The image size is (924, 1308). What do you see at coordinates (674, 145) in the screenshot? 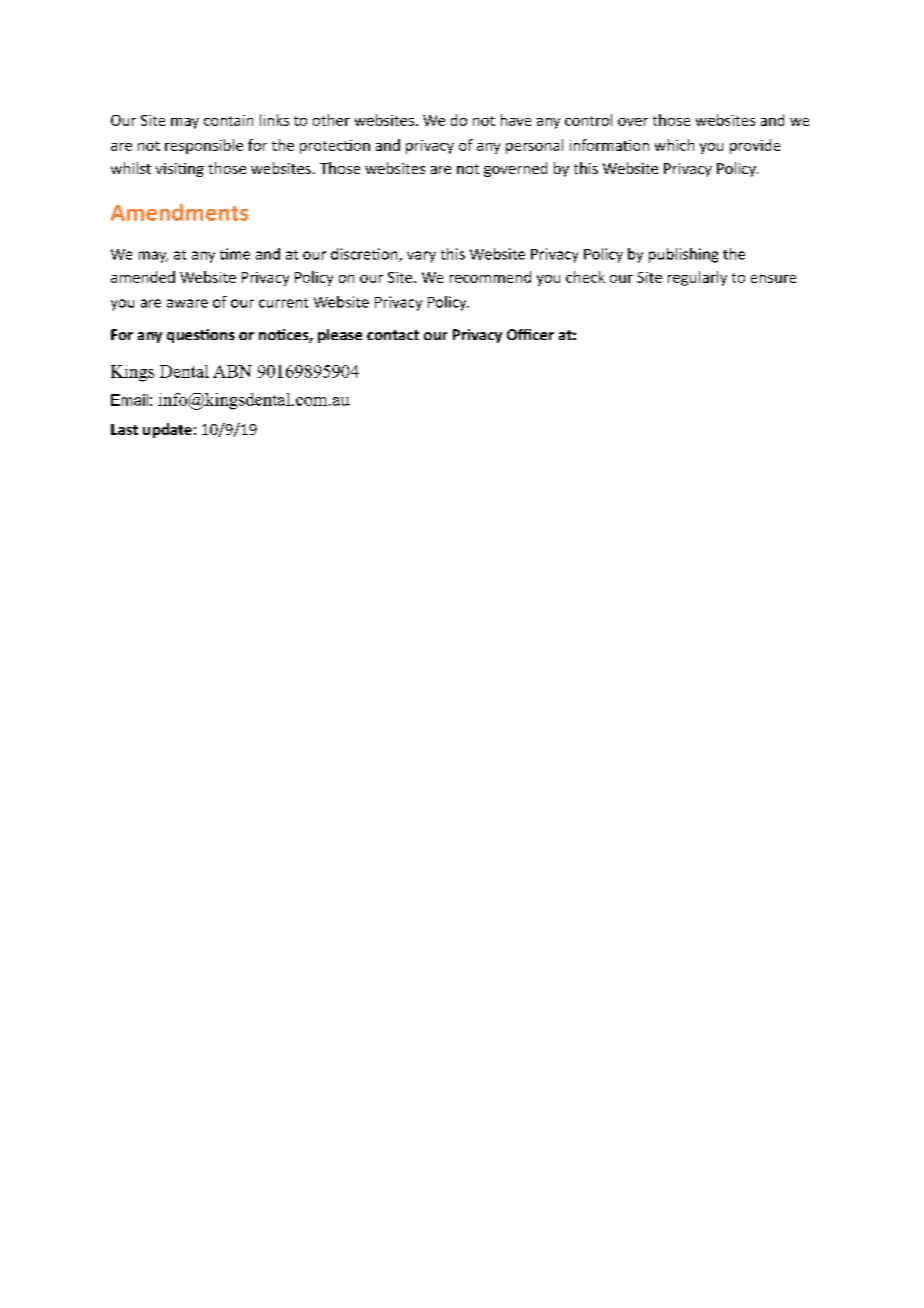
I see `which` at bounding box center [674, 145].
